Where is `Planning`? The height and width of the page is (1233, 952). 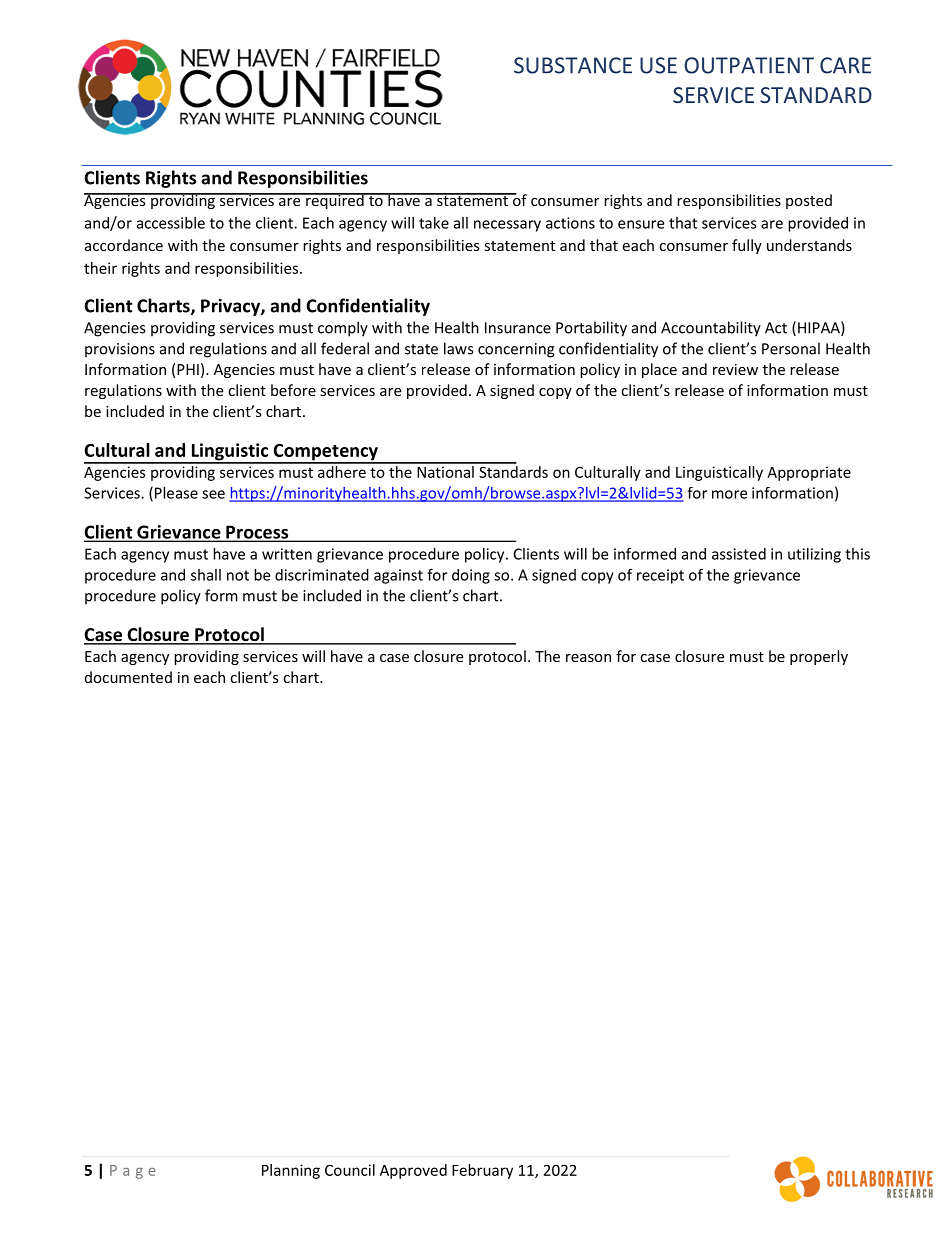 Planning is located at coordinates (291, 1171).
